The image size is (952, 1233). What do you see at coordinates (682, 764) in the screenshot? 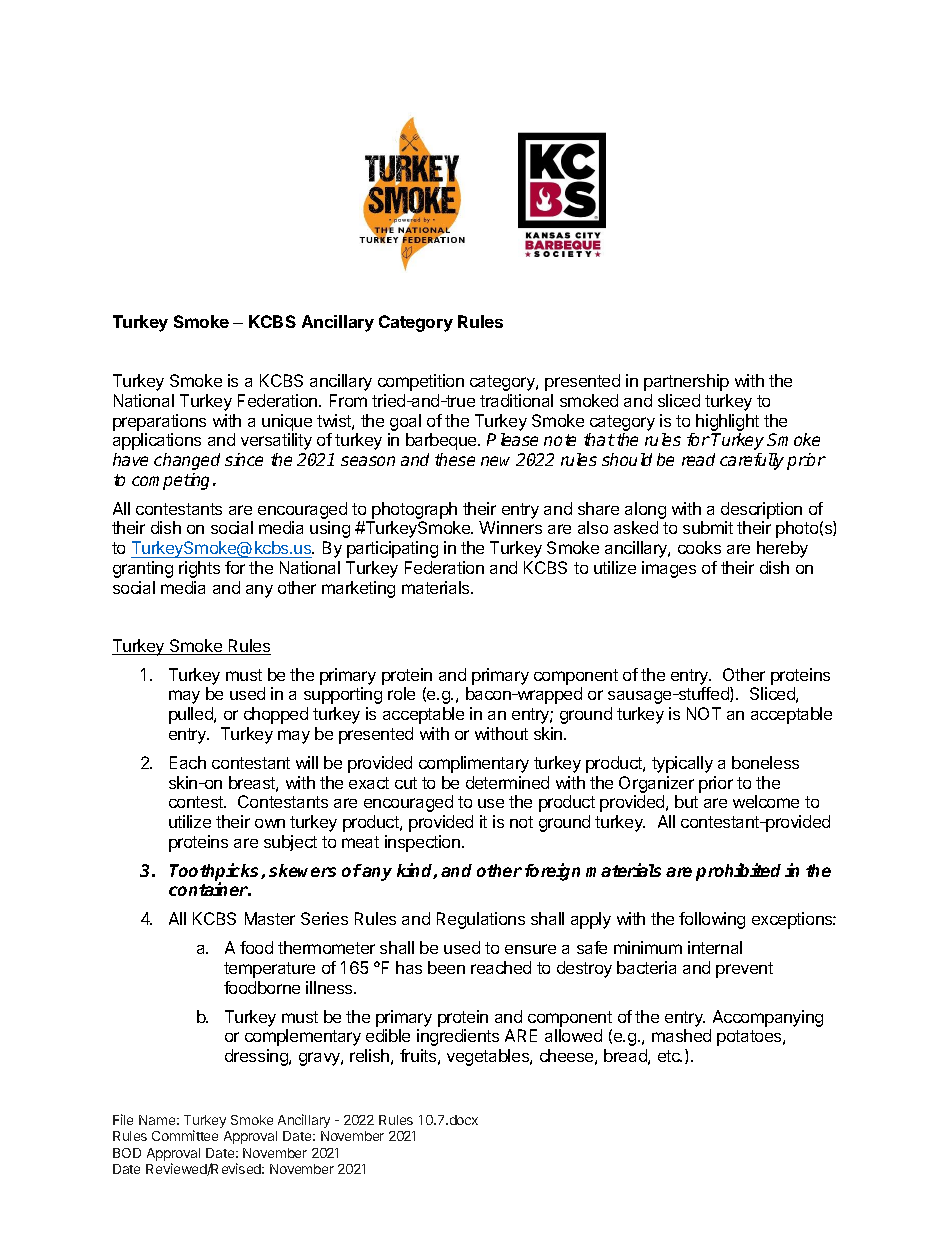
I see `typically` at bounding box center [682, 764].
